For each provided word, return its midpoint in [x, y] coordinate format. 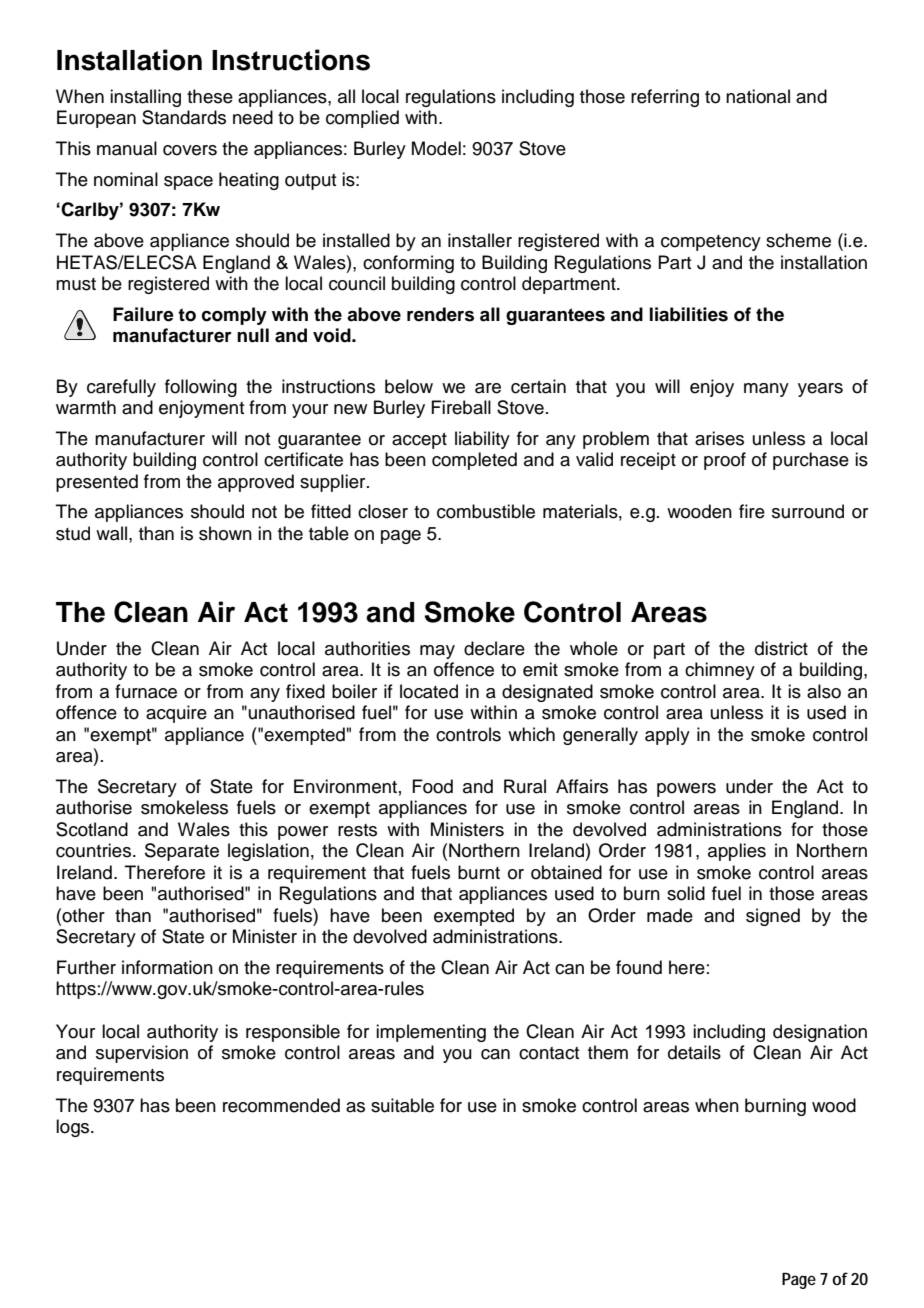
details [694, 1052]
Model [436, 148]
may [437, 652]
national [758, 96]
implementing [431, 1033]
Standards [184, 117]
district [781, 648]
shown [225, 533]
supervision [142, 1054]
